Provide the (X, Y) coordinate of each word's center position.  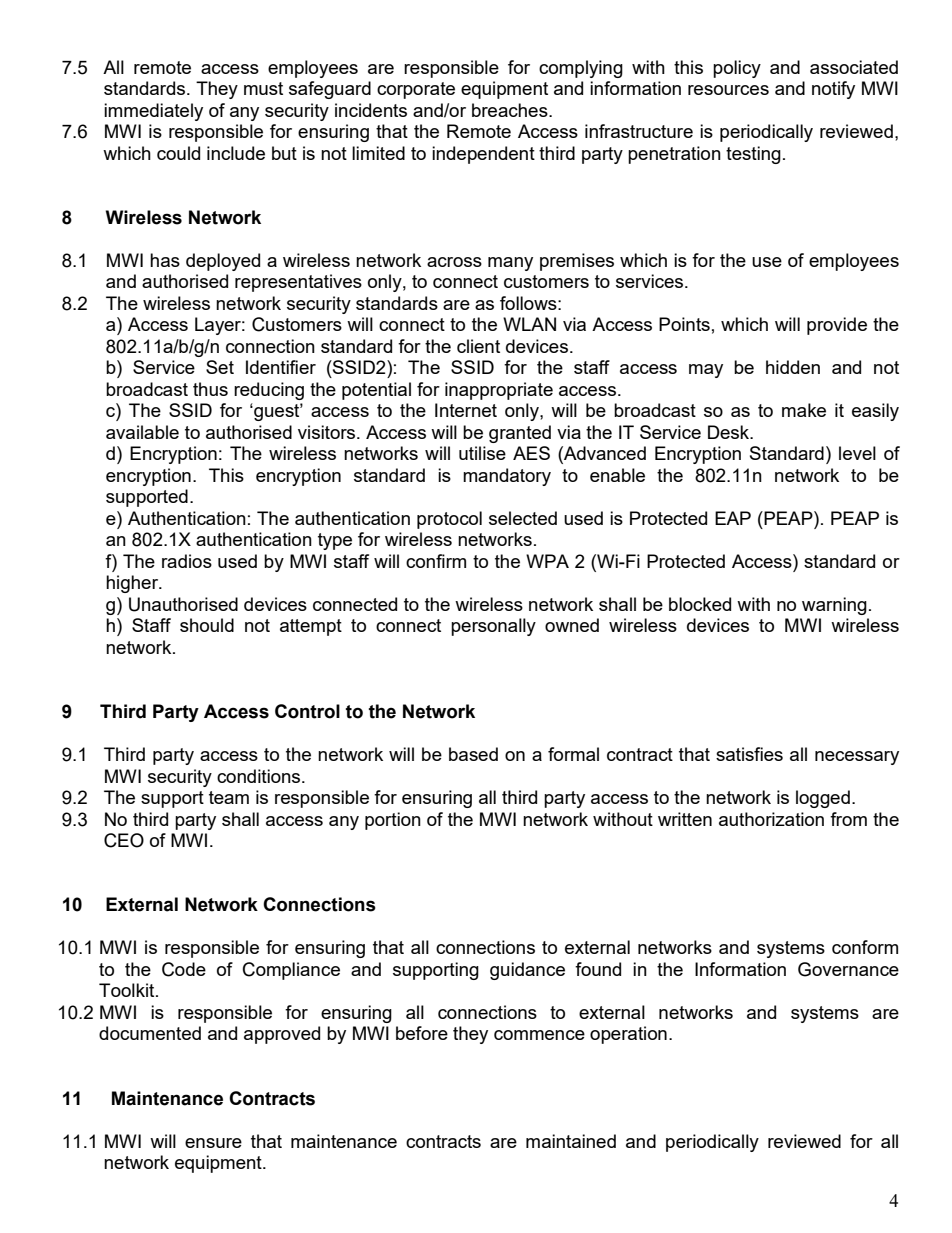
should (207, 625)
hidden (793, 367)
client (478, 346)
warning (834, 606)
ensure (213, 1143)
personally (493, 627)
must (263, 88)
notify (833, 90)
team (229, 797)
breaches (511, 110)
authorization (771, 819)
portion (393, 821)
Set (220, 367)
